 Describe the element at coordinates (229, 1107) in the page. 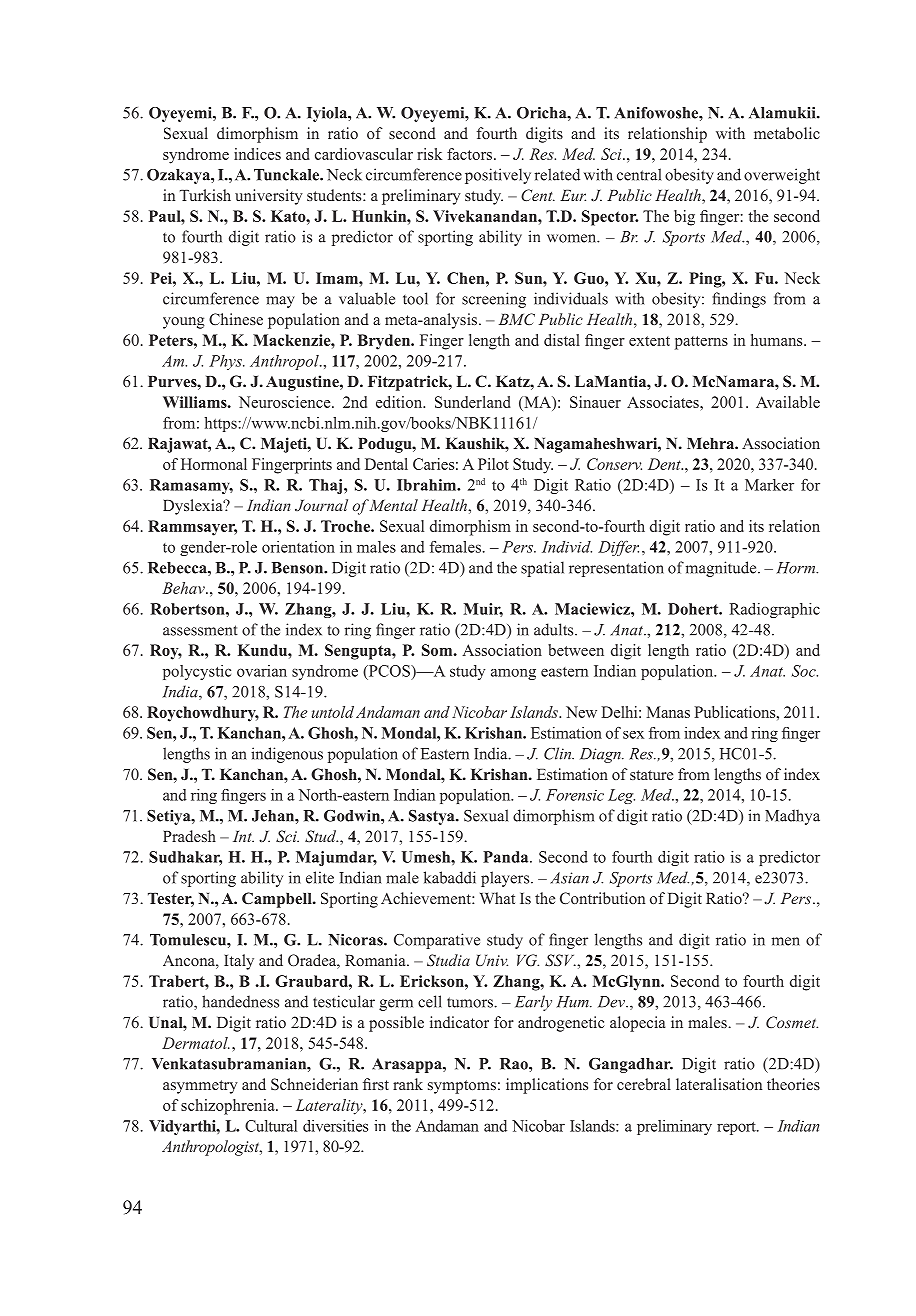

I see `schizophrenia` at that location.
